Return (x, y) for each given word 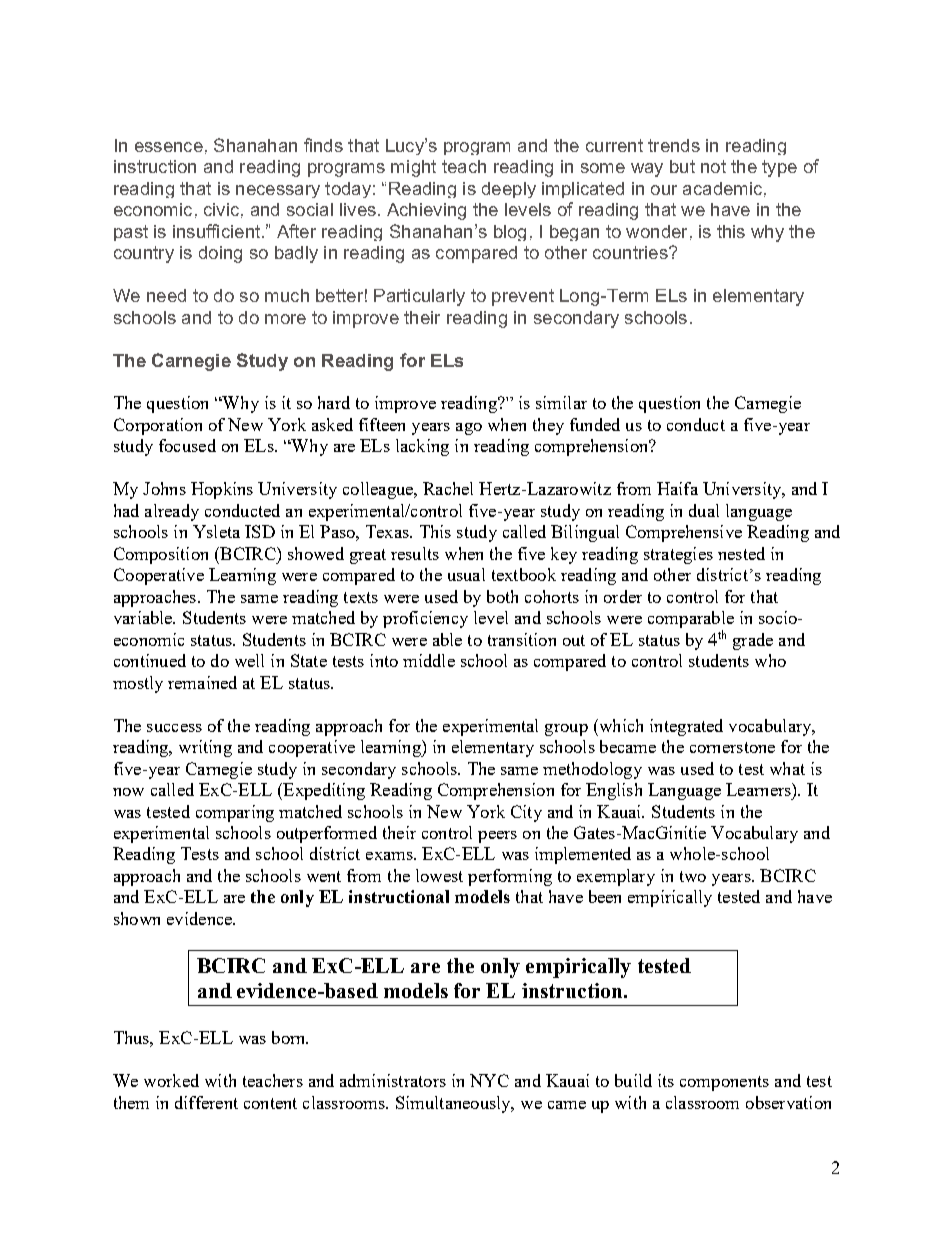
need (166, 295)
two (693, 876)
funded (595, 424)
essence (169, 147)
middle (429, 660)
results (415, 553)
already (172, 512)
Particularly (419, 297)
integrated (686, 727)
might (413, 168)
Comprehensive (684, 533)
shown (137, 918)
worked (171, 1080)
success (174, 728)
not (713, 166)
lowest (439, 875)
